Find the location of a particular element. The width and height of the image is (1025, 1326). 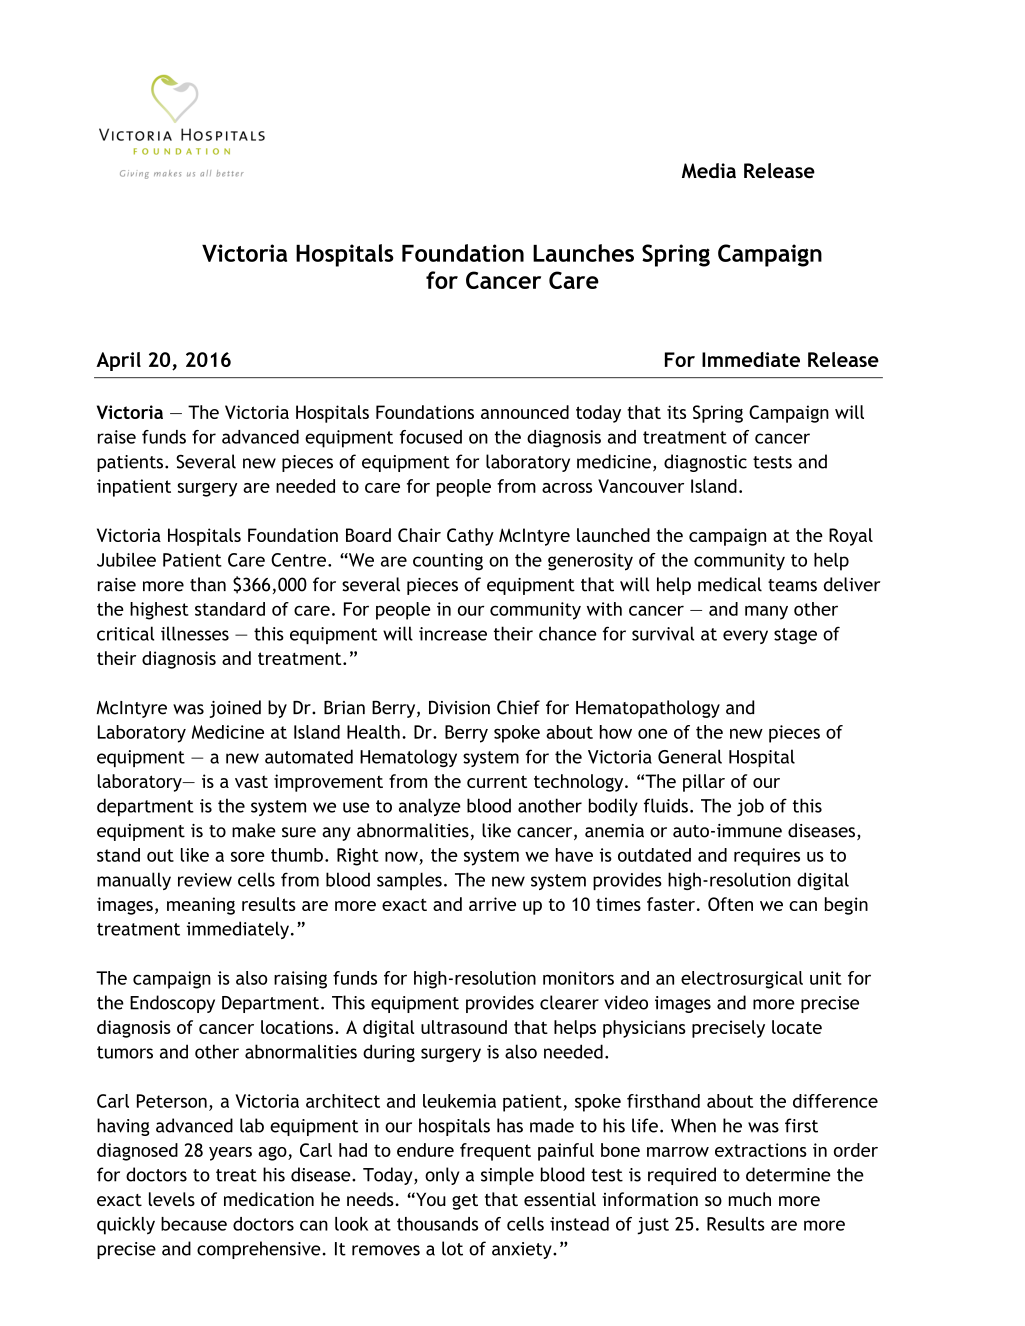

General is located at coordinates (690, 756).
